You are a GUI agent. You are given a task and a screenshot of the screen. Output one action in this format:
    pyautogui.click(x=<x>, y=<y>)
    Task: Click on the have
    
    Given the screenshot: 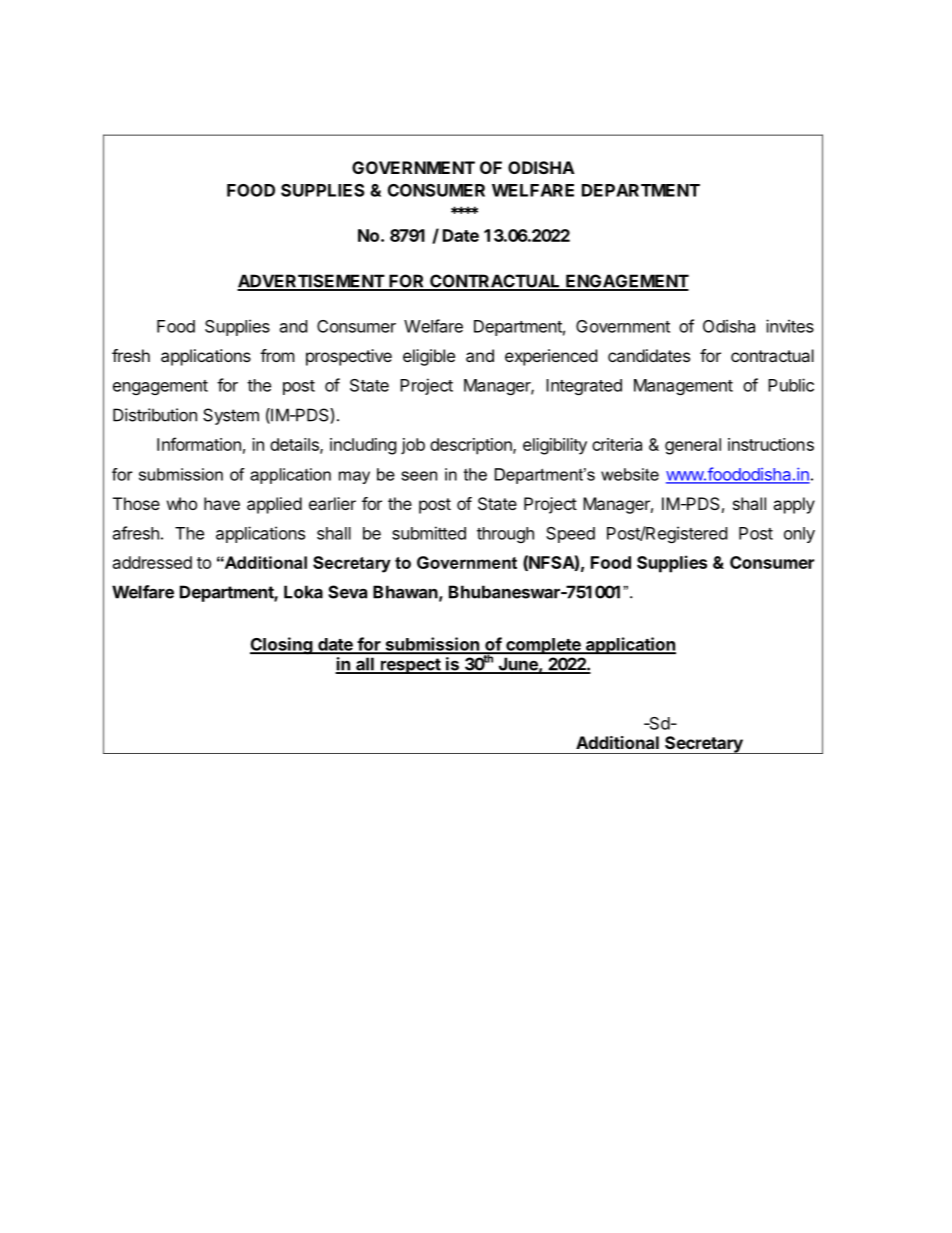 What is the action you would take?
    pyautogui.click(x=222, y=503)
